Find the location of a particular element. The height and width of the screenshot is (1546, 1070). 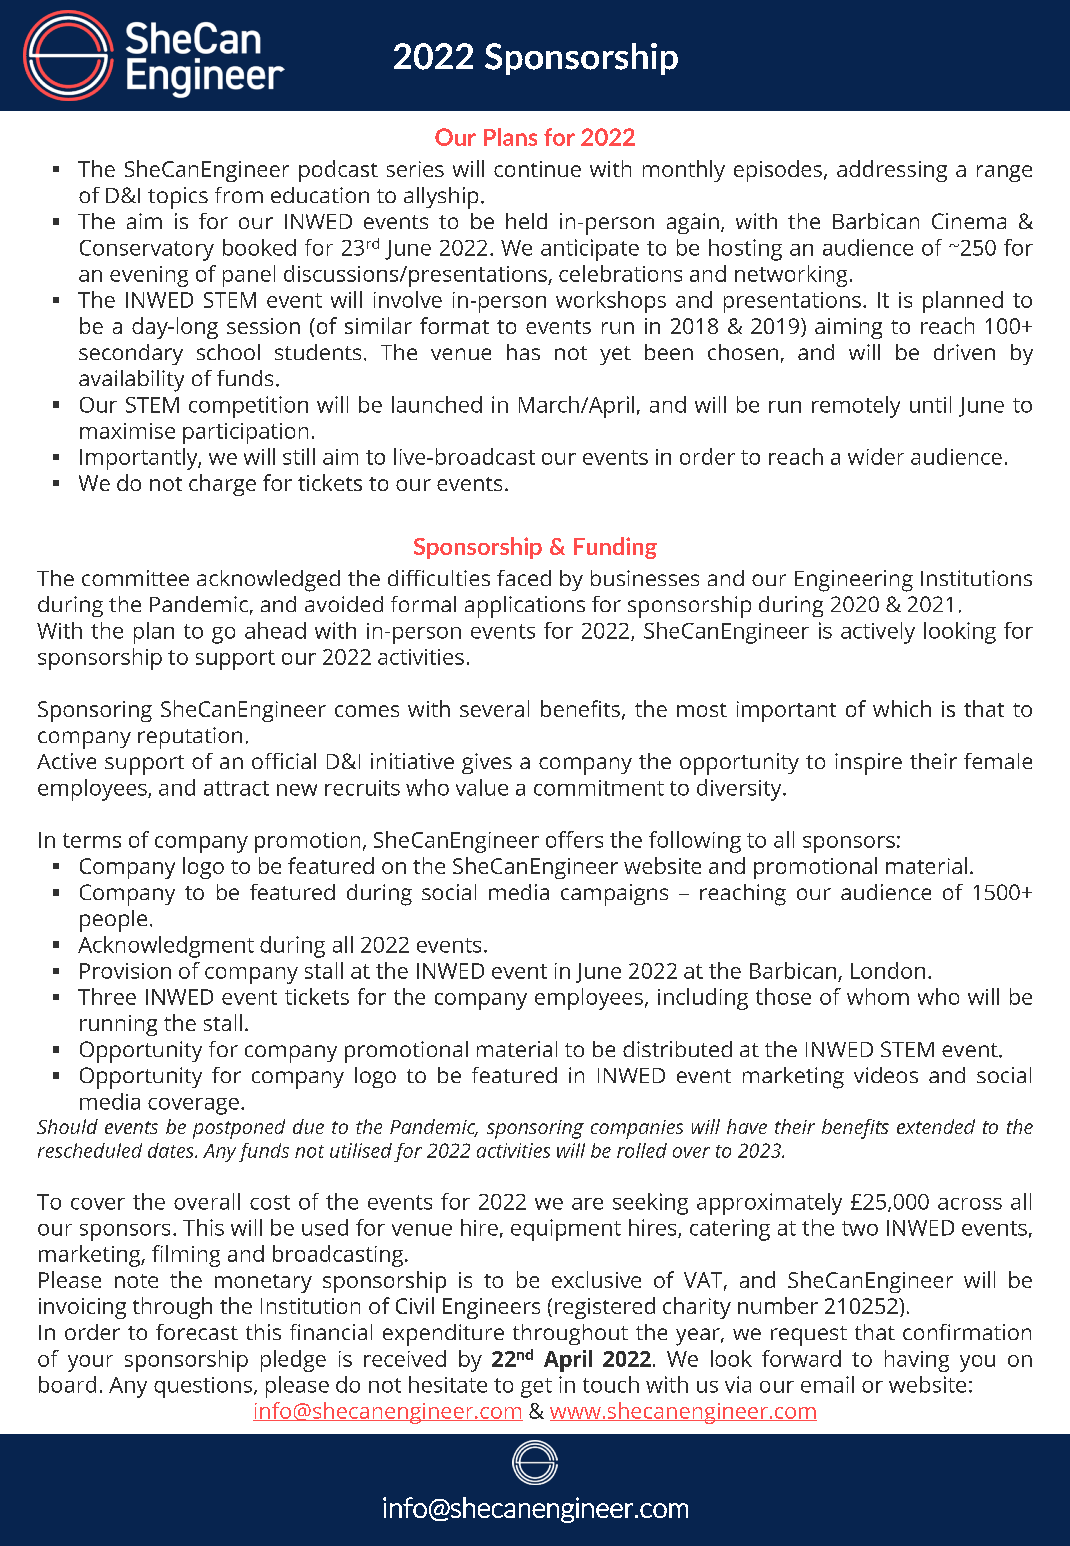

faced is located at coordinates (524, 578).
